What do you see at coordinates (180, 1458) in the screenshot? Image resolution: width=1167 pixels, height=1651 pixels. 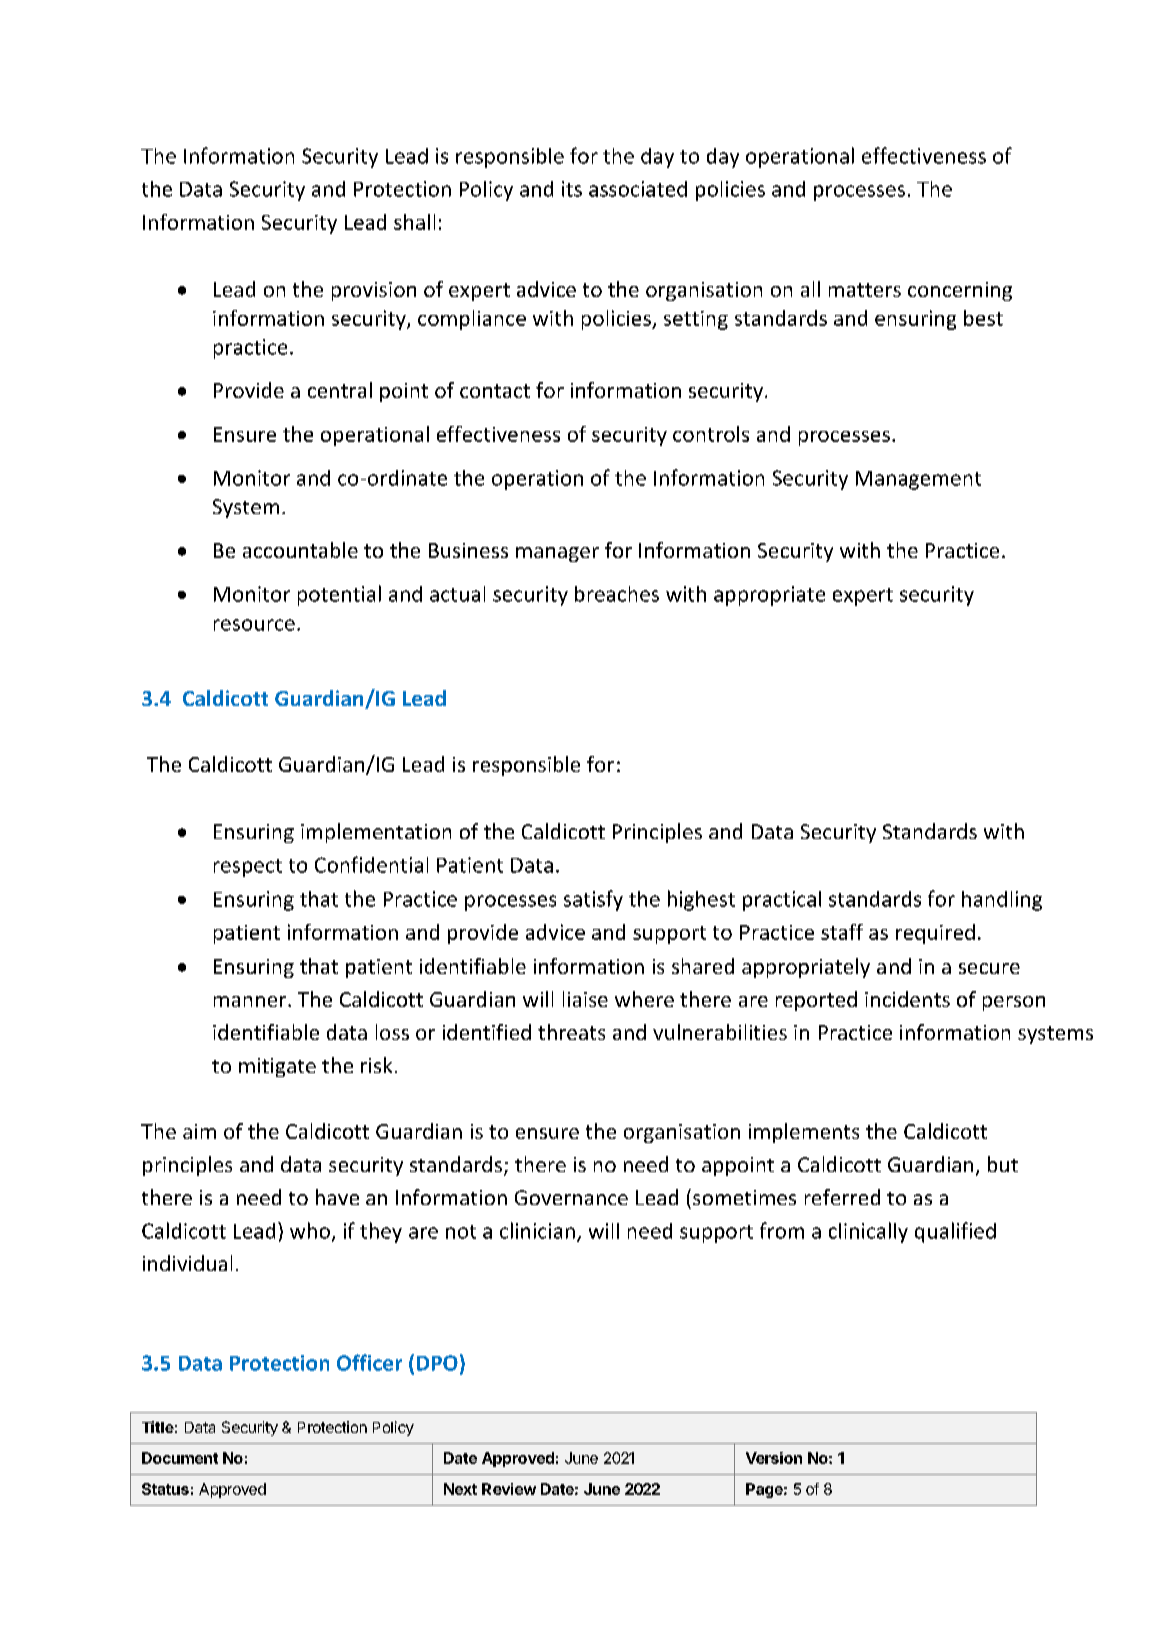 I see `Document` at bounding box center [180, 1458].
